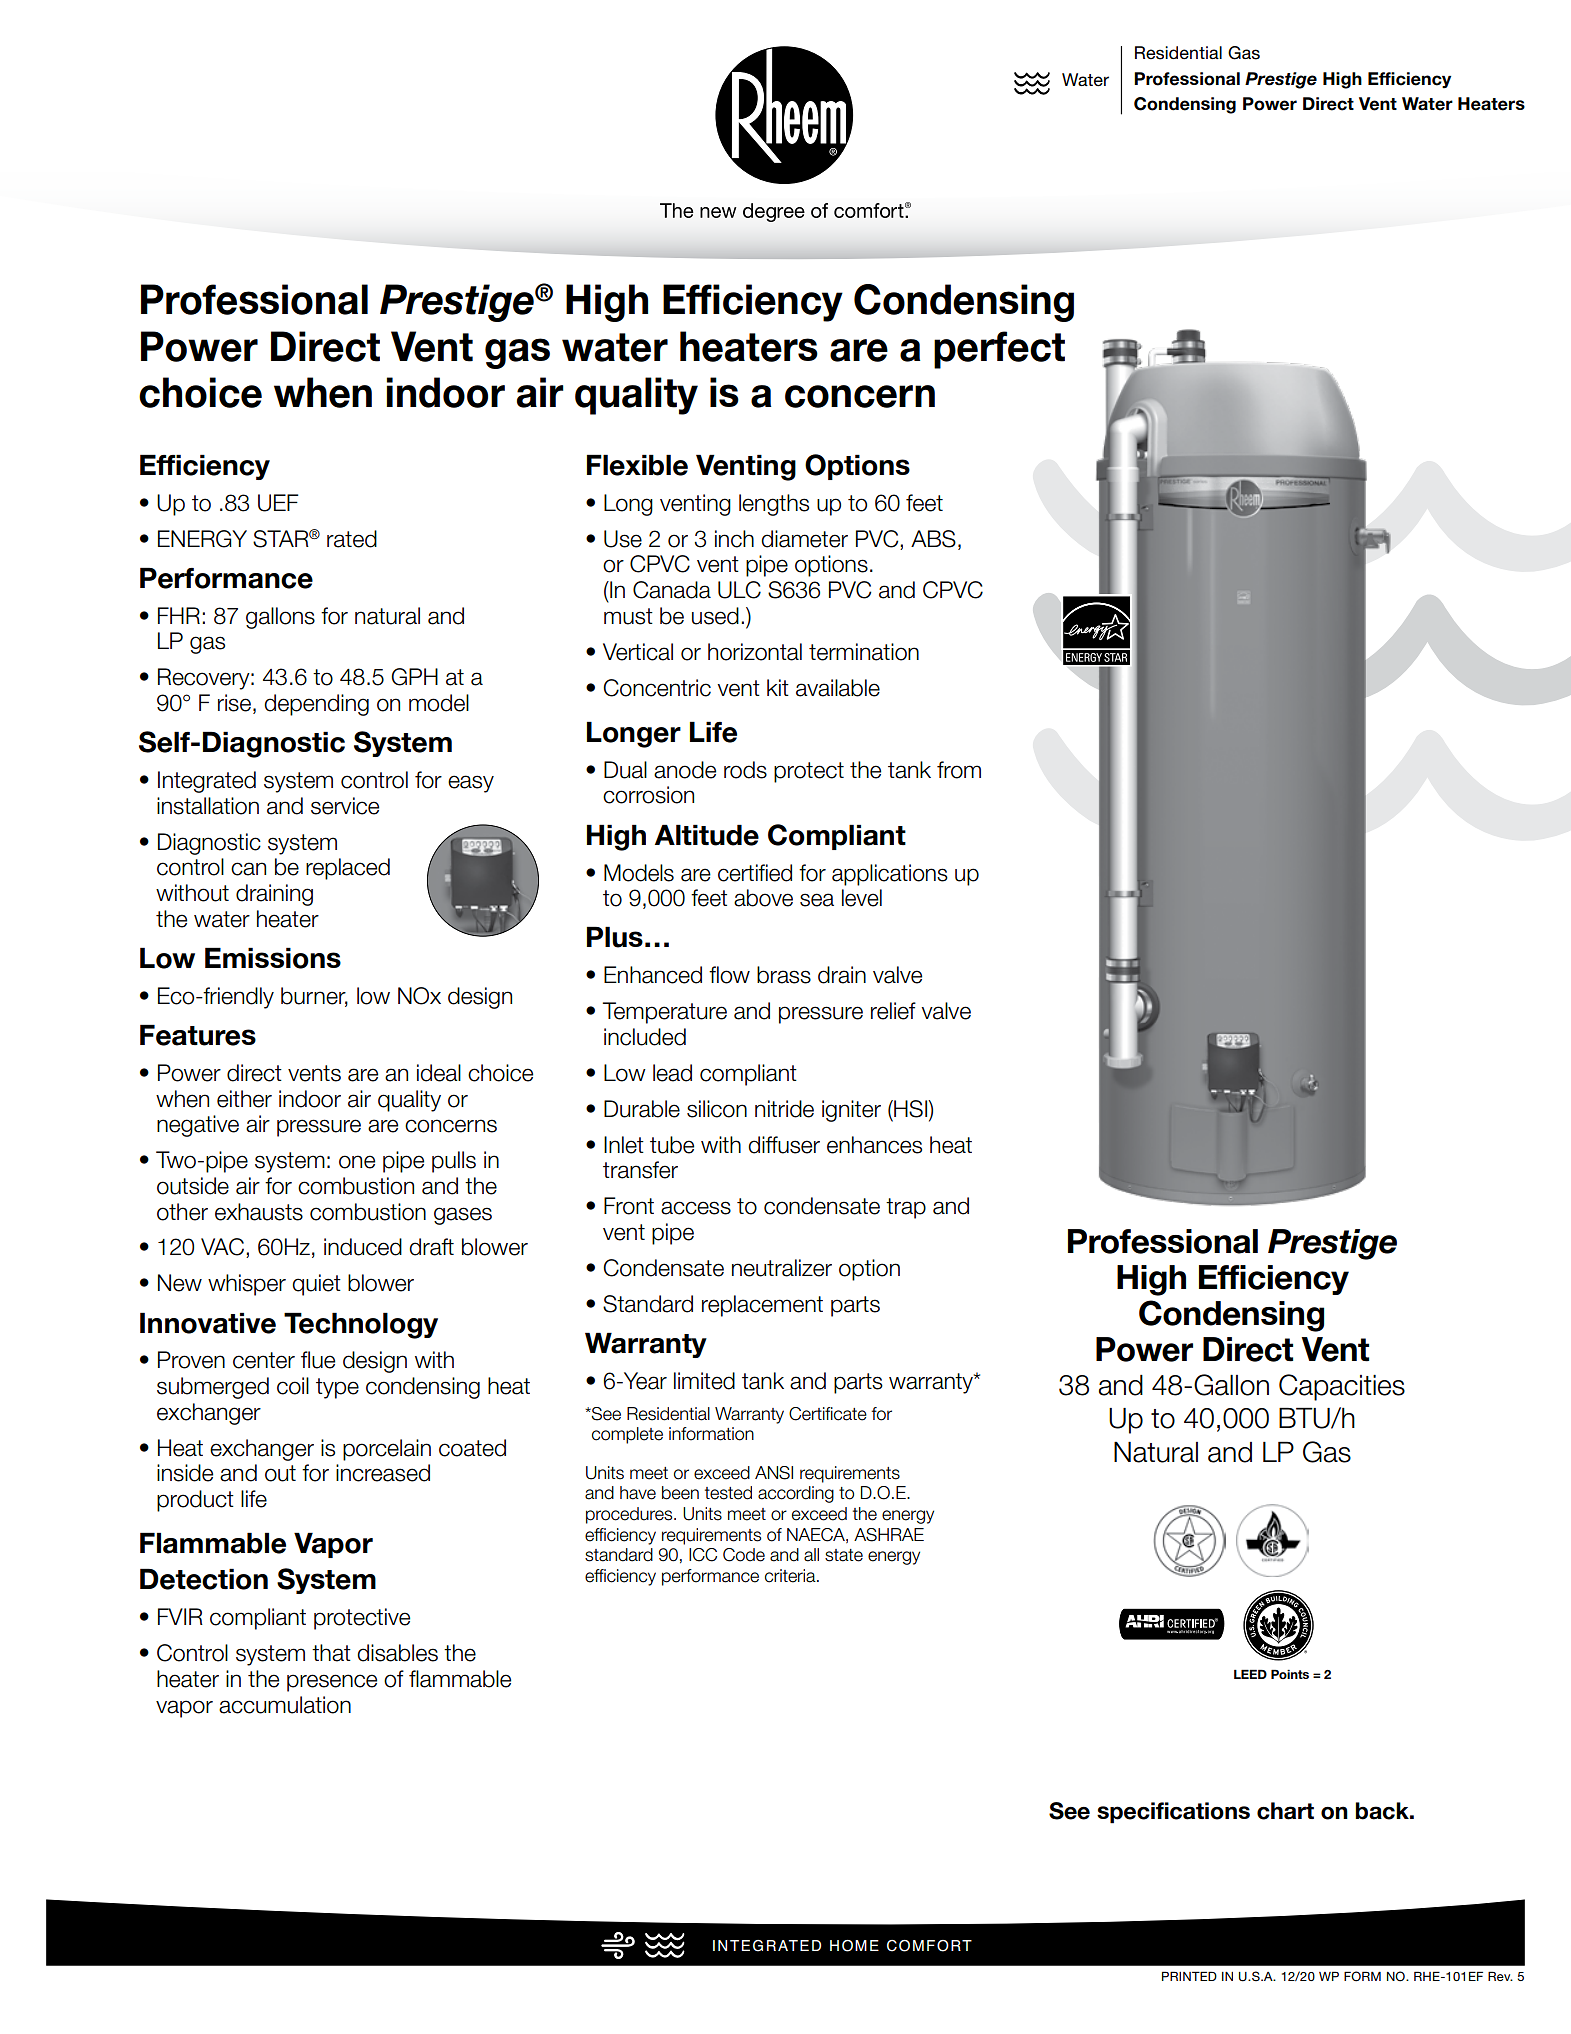  What do you see at coordinates (316, 705) in the document?
I see `depending` at bounding box center [316, 705].
